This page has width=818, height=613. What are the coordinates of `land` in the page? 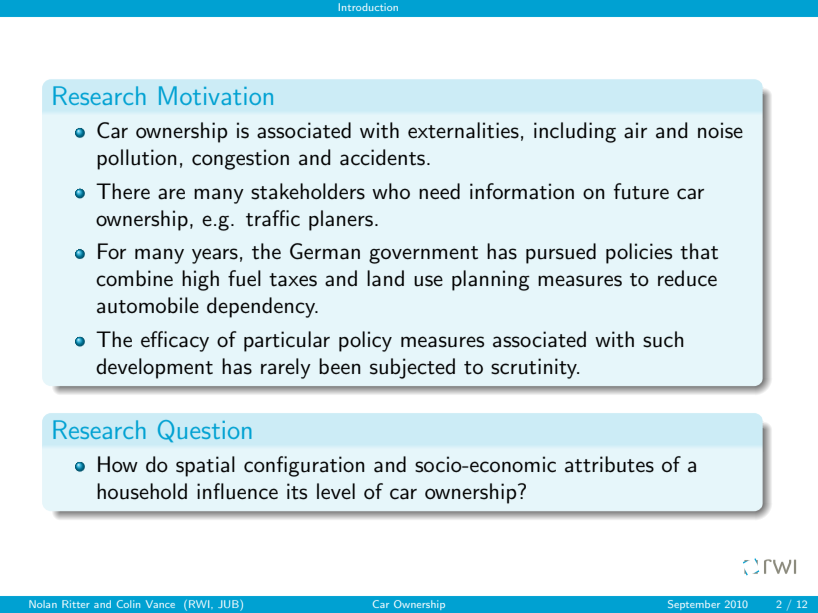 It's located at (385, 278).
